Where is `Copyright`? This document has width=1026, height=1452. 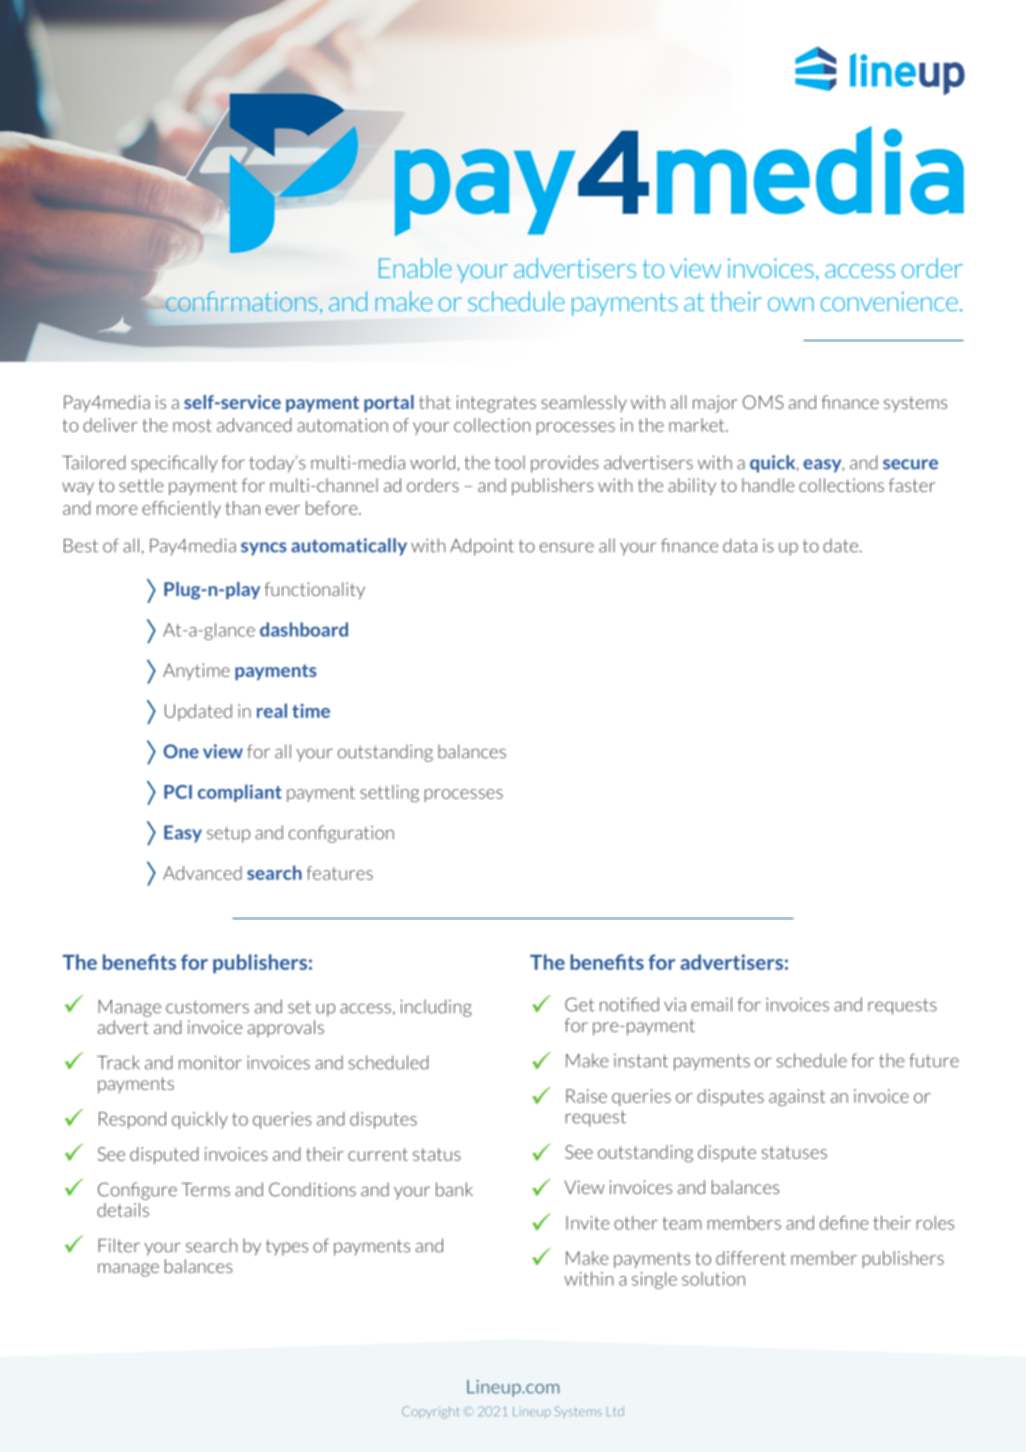
Copyright is located at coordinates (430, 1412).
